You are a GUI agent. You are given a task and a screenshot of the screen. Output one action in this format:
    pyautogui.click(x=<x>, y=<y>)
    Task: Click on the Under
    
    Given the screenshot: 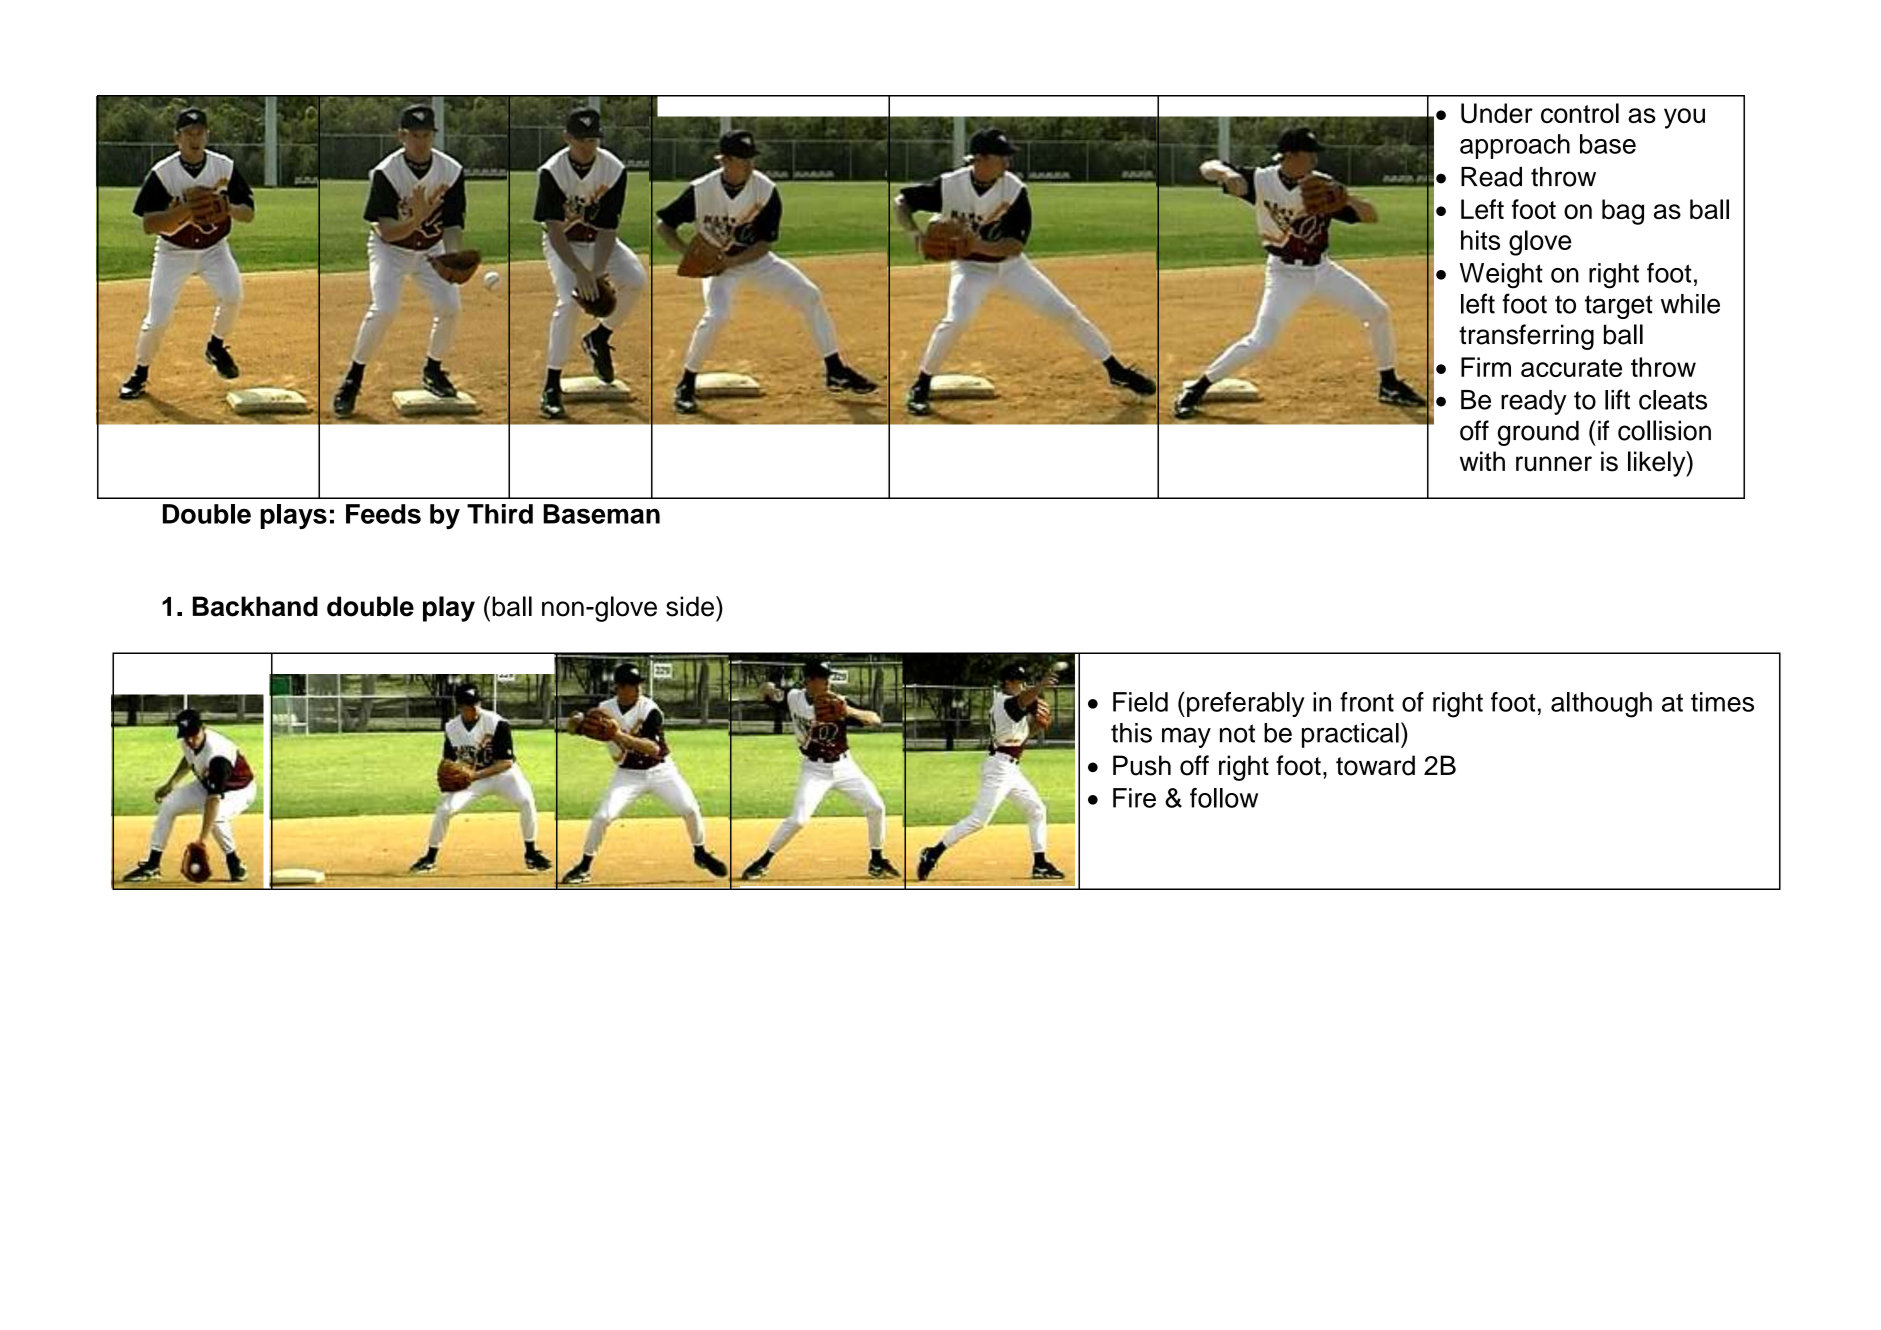 What is the action you would take?
    pyautogui.click(x=1497, y=113)
